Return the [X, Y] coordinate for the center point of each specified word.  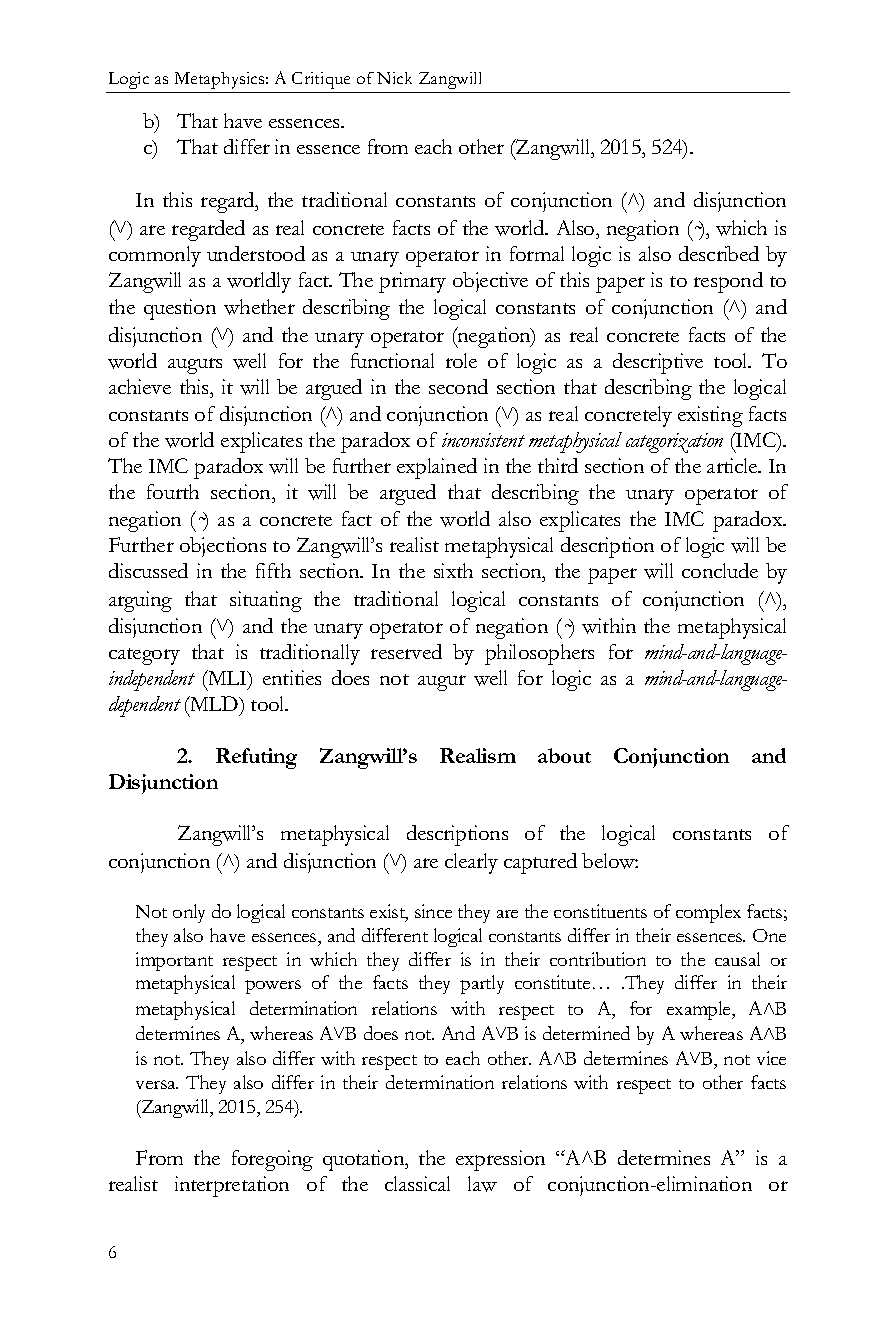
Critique [321, 80]
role [461, 360]
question [180, 309]
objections [223, 547]
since [433, 911]
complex [708, 913]
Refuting [256, 758]
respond [728, 282]
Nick [394, 78]
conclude [720, 570]
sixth [453, 570]
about [564, 755]
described [719, 253]
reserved [406, 651]
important [174, 961]
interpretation [232, 1186]
